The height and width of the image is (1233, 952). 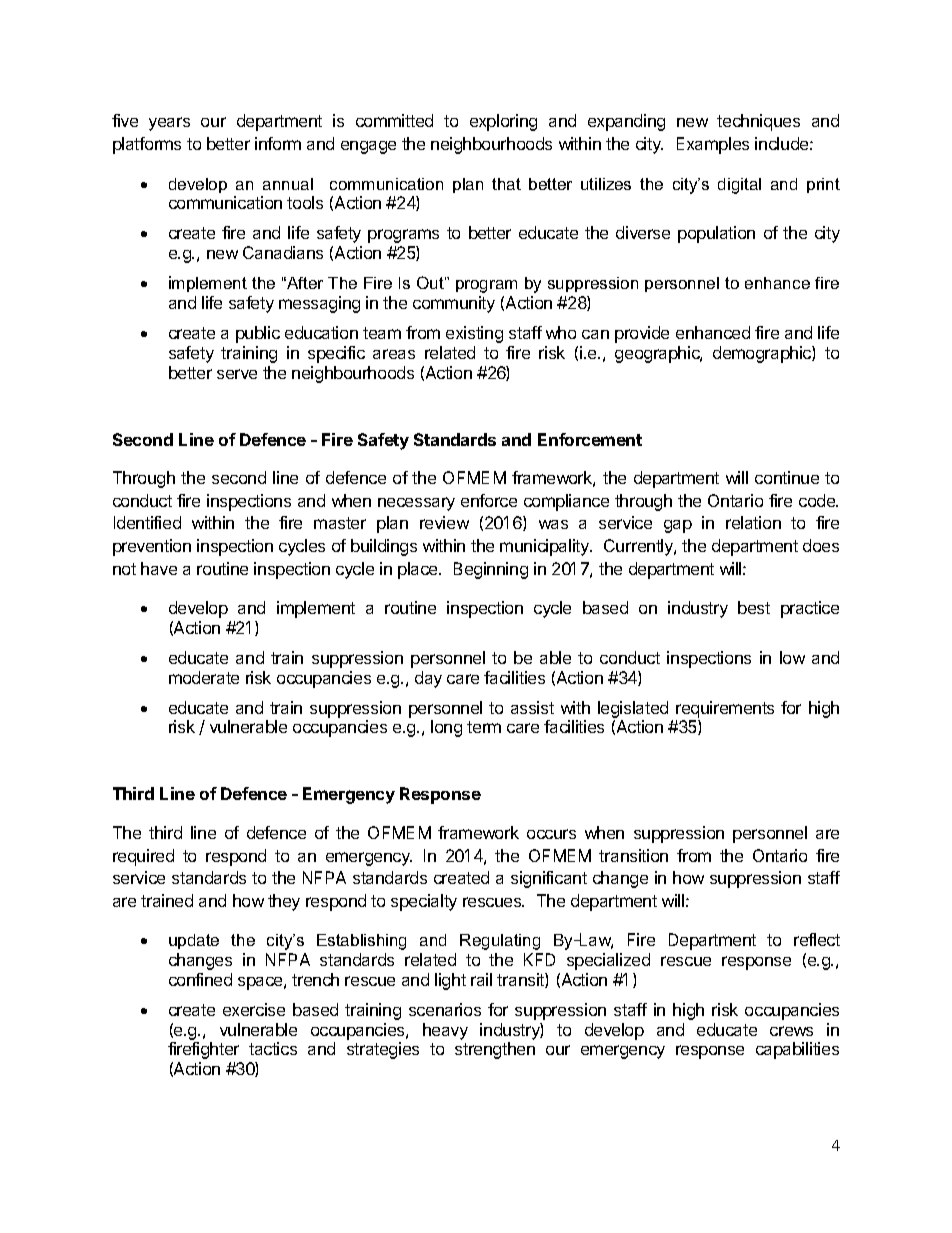 What do you see at coordinates (254, 1009) in the image?
I see `exercise` at bounding box center [254, 1009].
